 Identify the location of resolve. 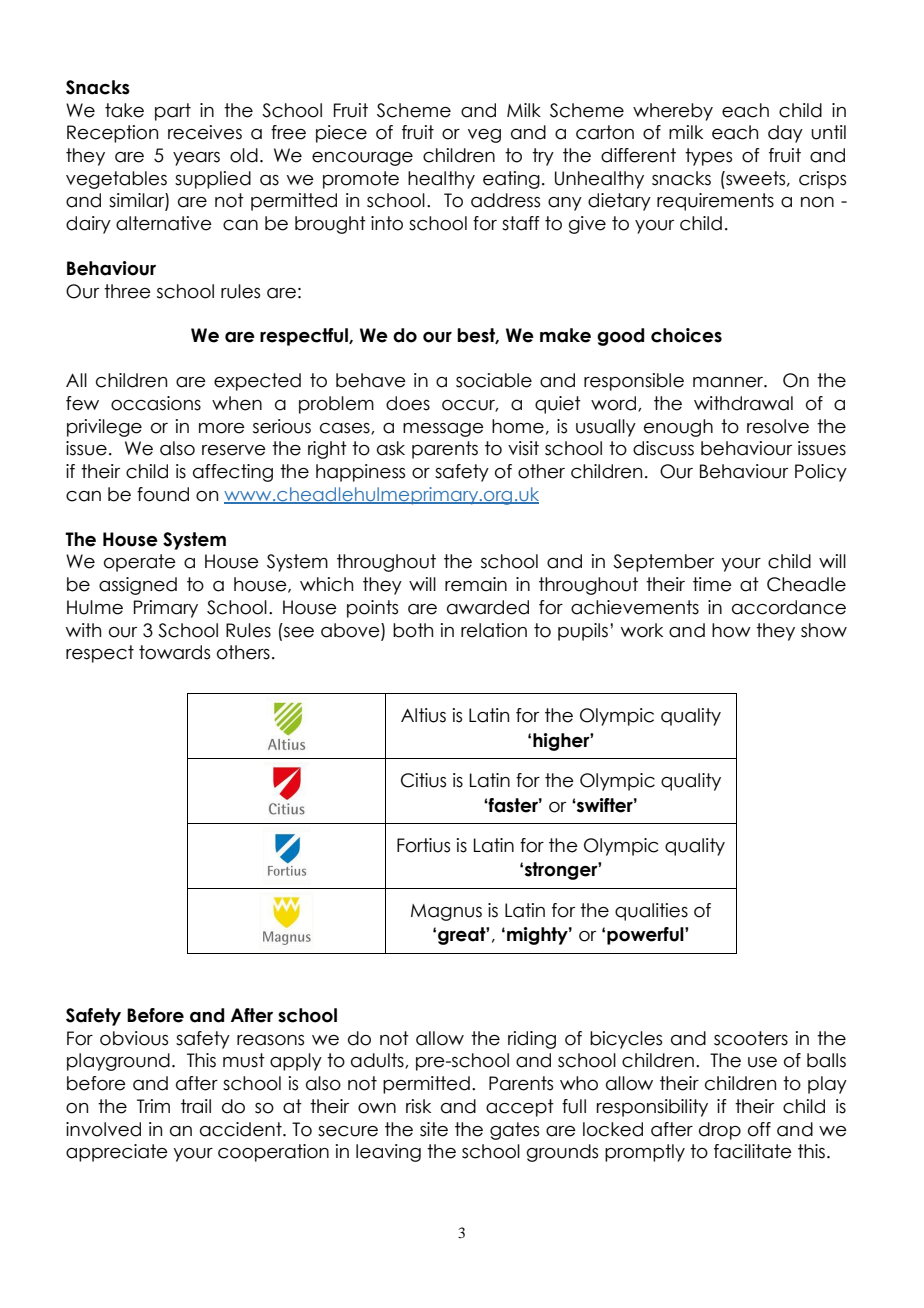
(778, 426).
